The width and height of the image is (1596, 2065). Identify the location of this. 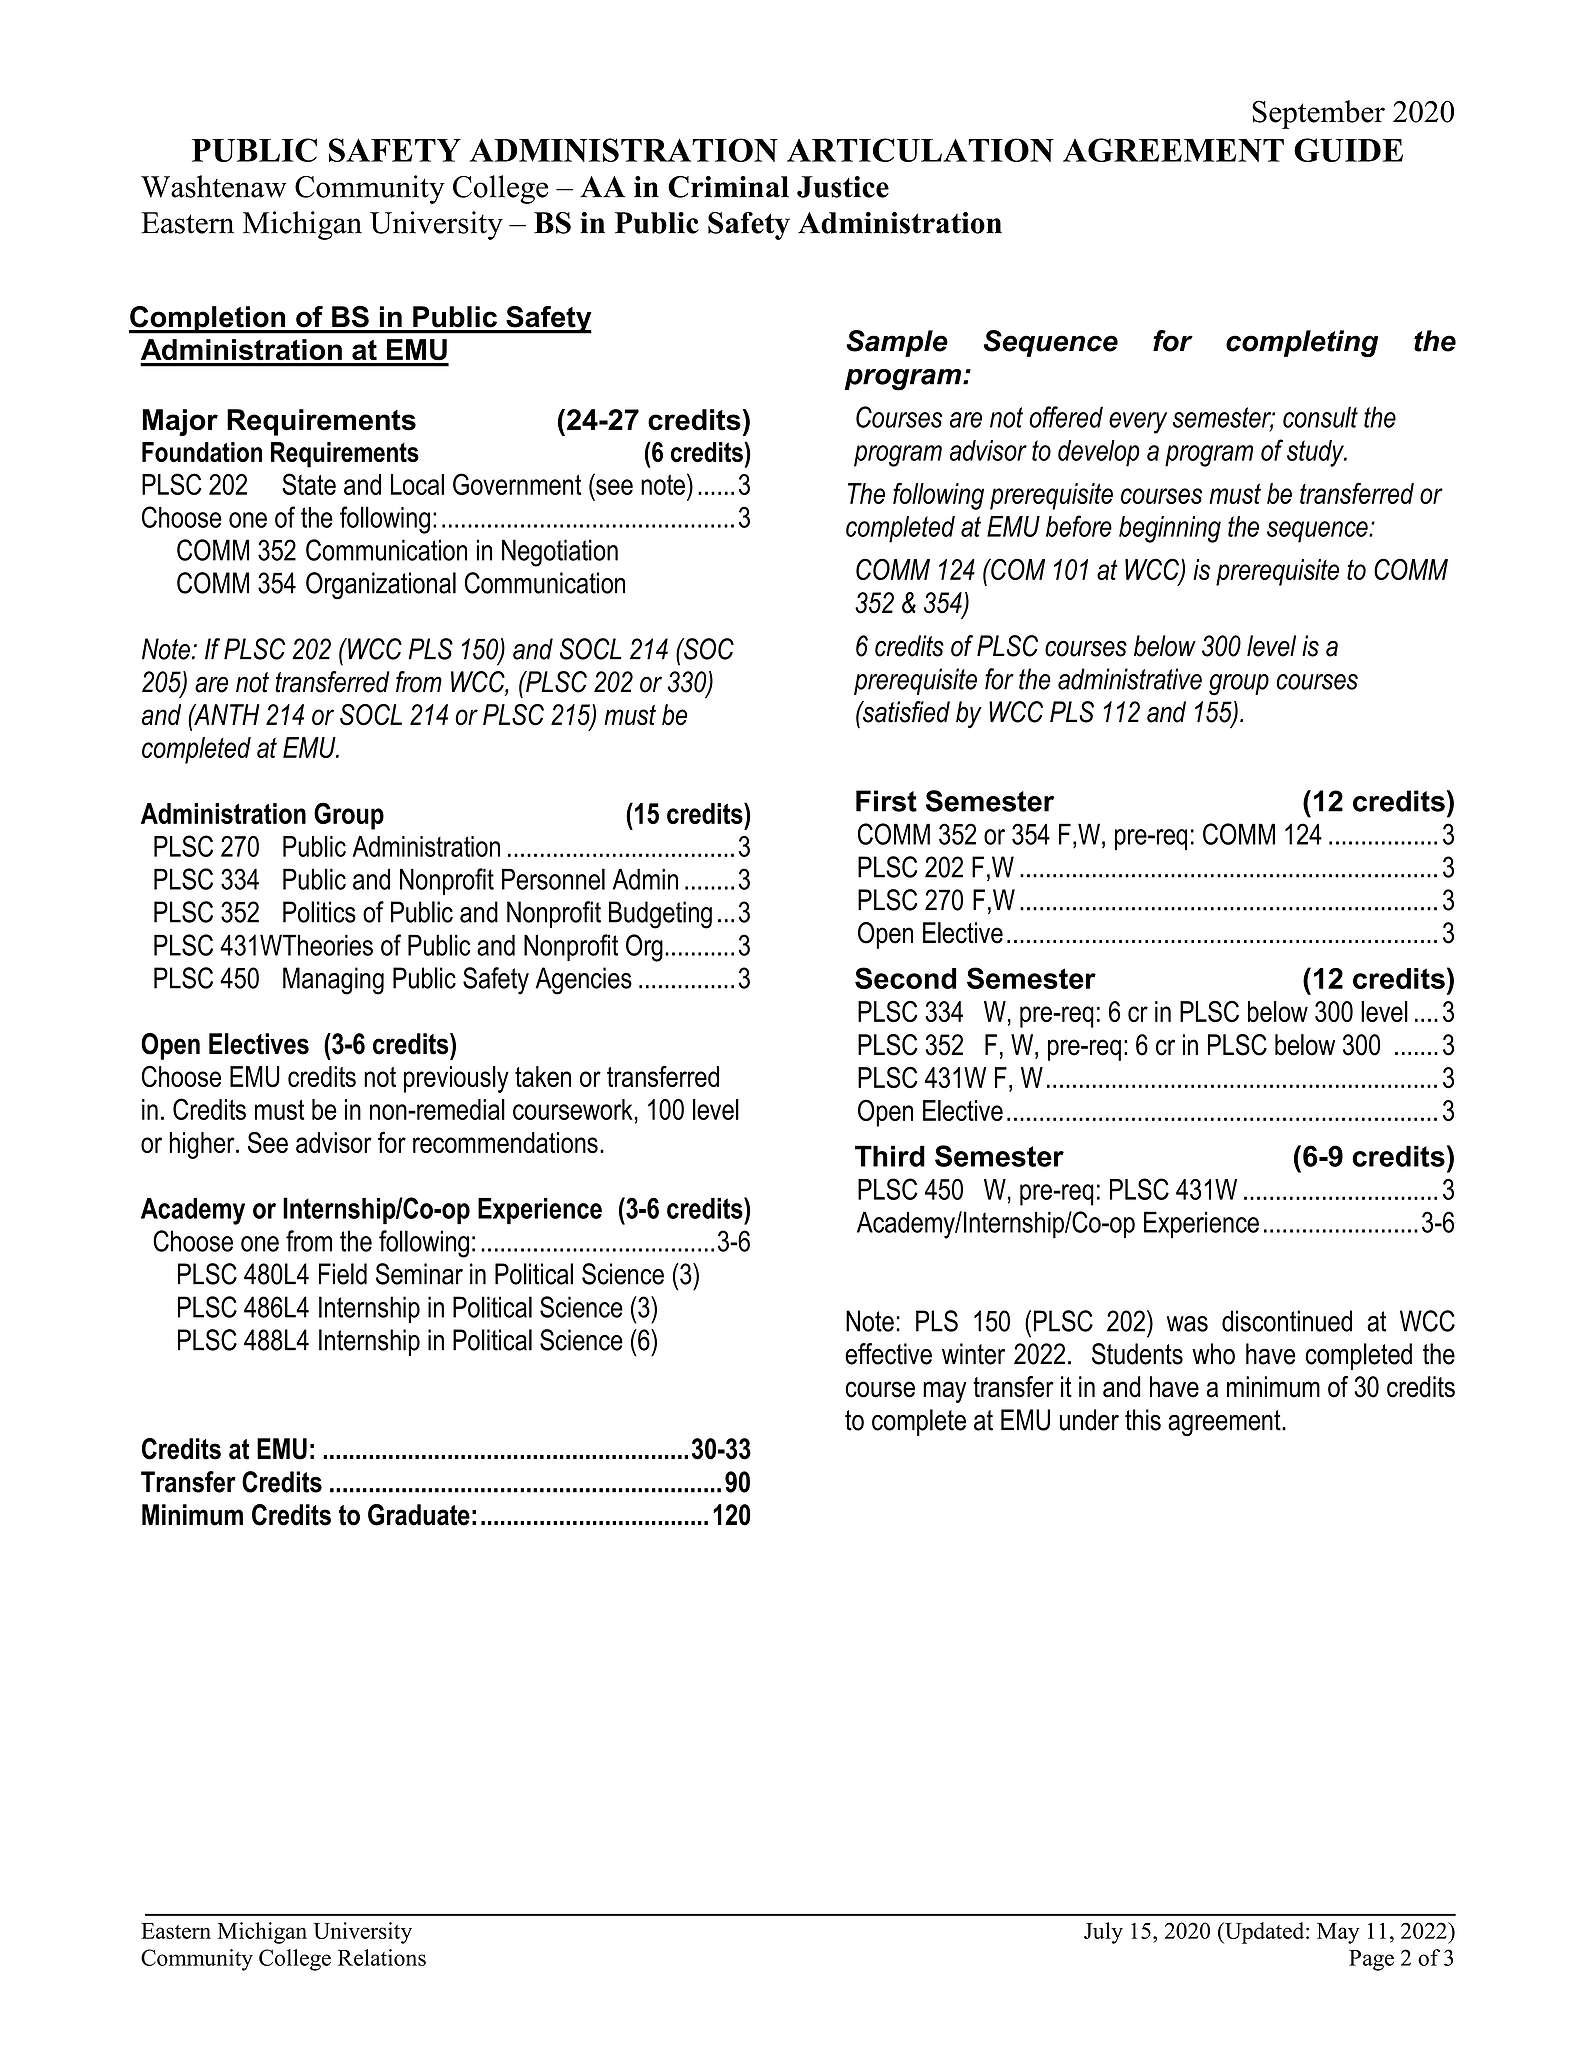
(1143, 1420).
